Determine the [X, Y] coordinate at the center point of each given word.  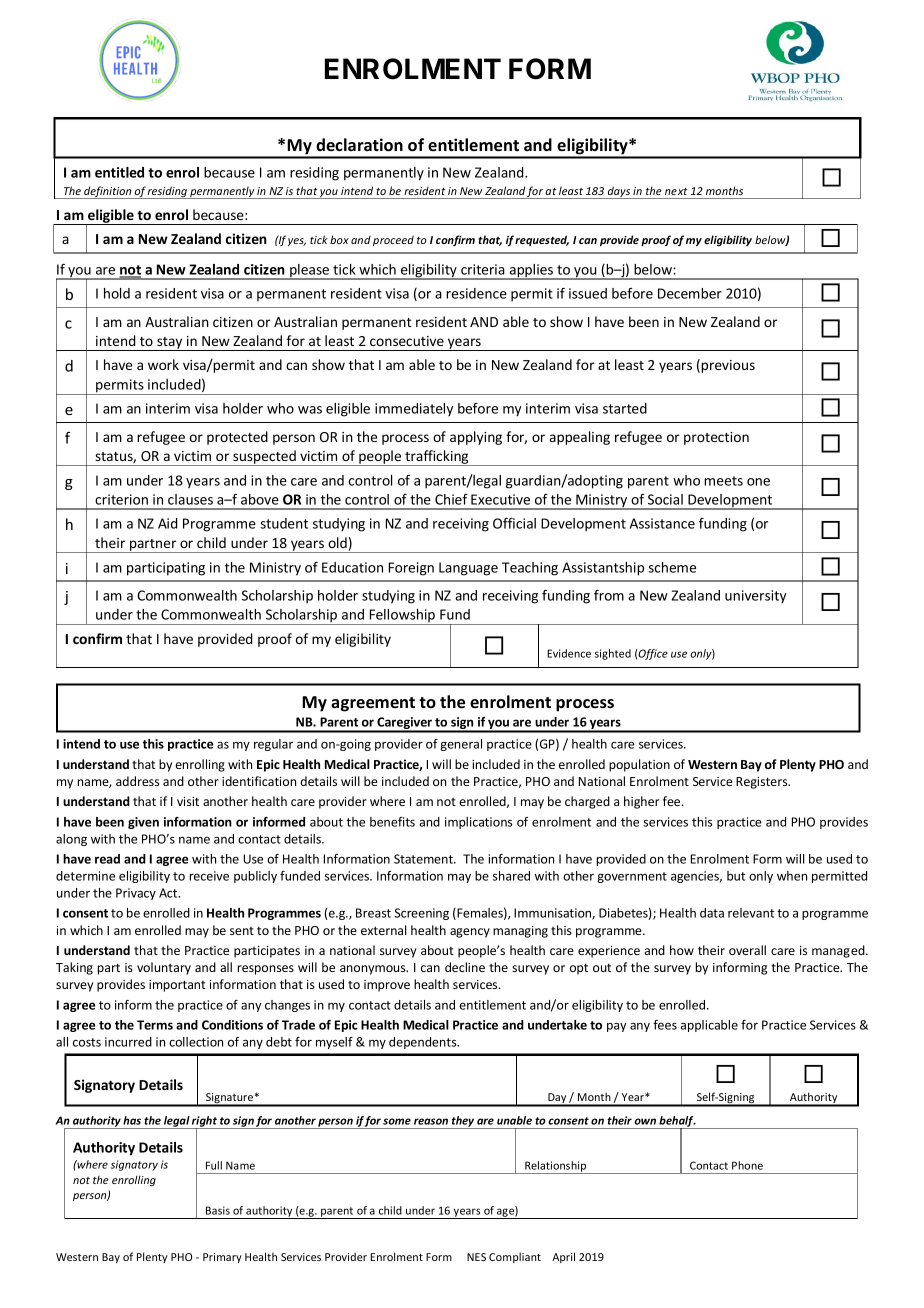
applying [476, 438]
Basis [218, 1210]
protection [716, 438]
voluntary [164, 968]
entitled [119, 172]
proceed [393, 240]
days [618, 192]
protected [237, 438]
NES [476, 1257]
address [137, 781]
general [461, 745]
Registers [763, 783]
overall [747, 950]
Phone [747, 1165]
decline [465, 967]
